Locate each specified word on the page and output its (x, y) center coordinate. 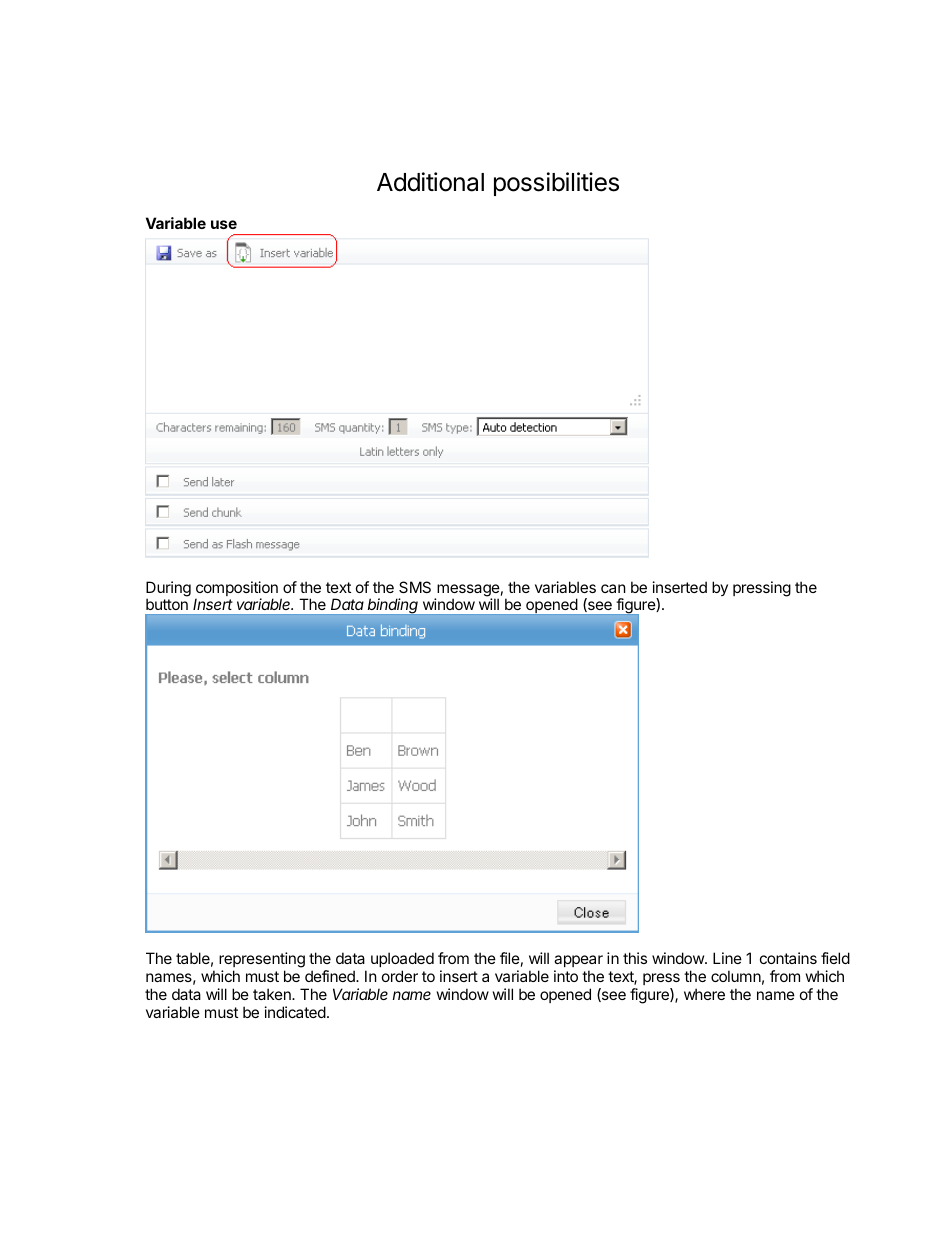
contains (788, 958)
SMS (415, 587)
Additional (430, 182)
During (168, 590)
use (224, 224)
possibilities (556, 184)
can (613, 588)
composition (236, 590)
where (704, 994)
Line (727, 958)
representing (262, 960)
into (566, 976)
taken (273, 994)
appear (578, 961)
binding (393, 606)
